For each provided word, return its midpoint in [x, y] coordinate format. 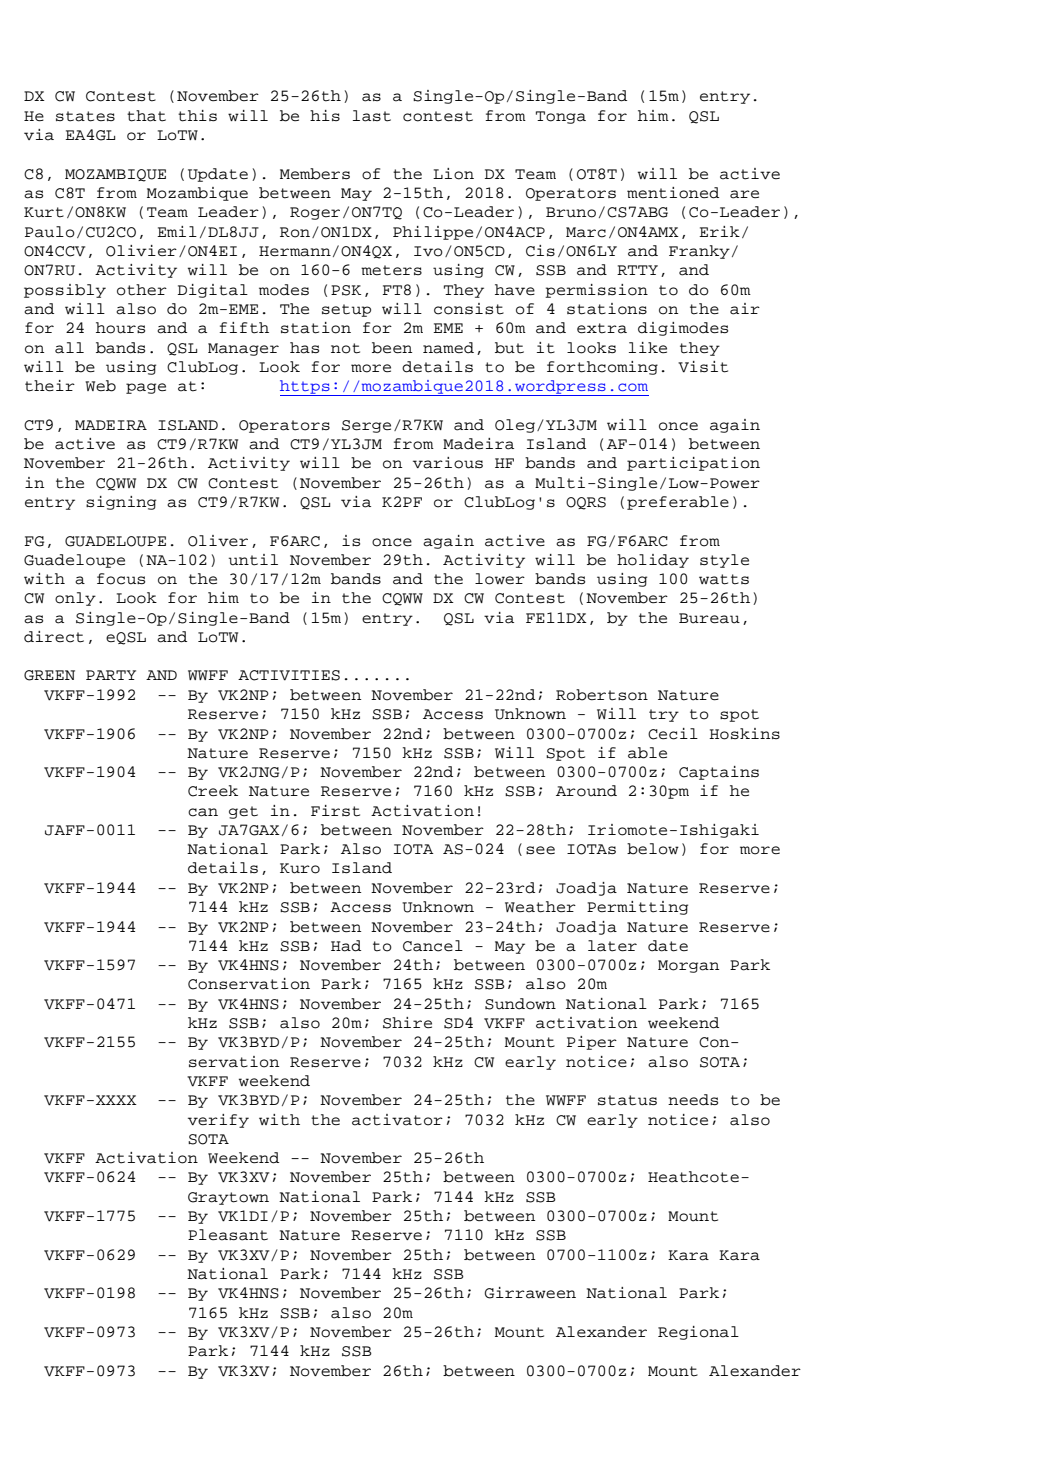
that [146, 116]
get [243, 812]
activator [397, 1120]
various [448, 463]
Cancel [433, 946]
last [372, 116]
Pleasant [228, 1235]
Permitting [637, 908]
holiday [653, 561]
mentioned [673, 193]
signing [121, 503]
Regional [698, 1333]
